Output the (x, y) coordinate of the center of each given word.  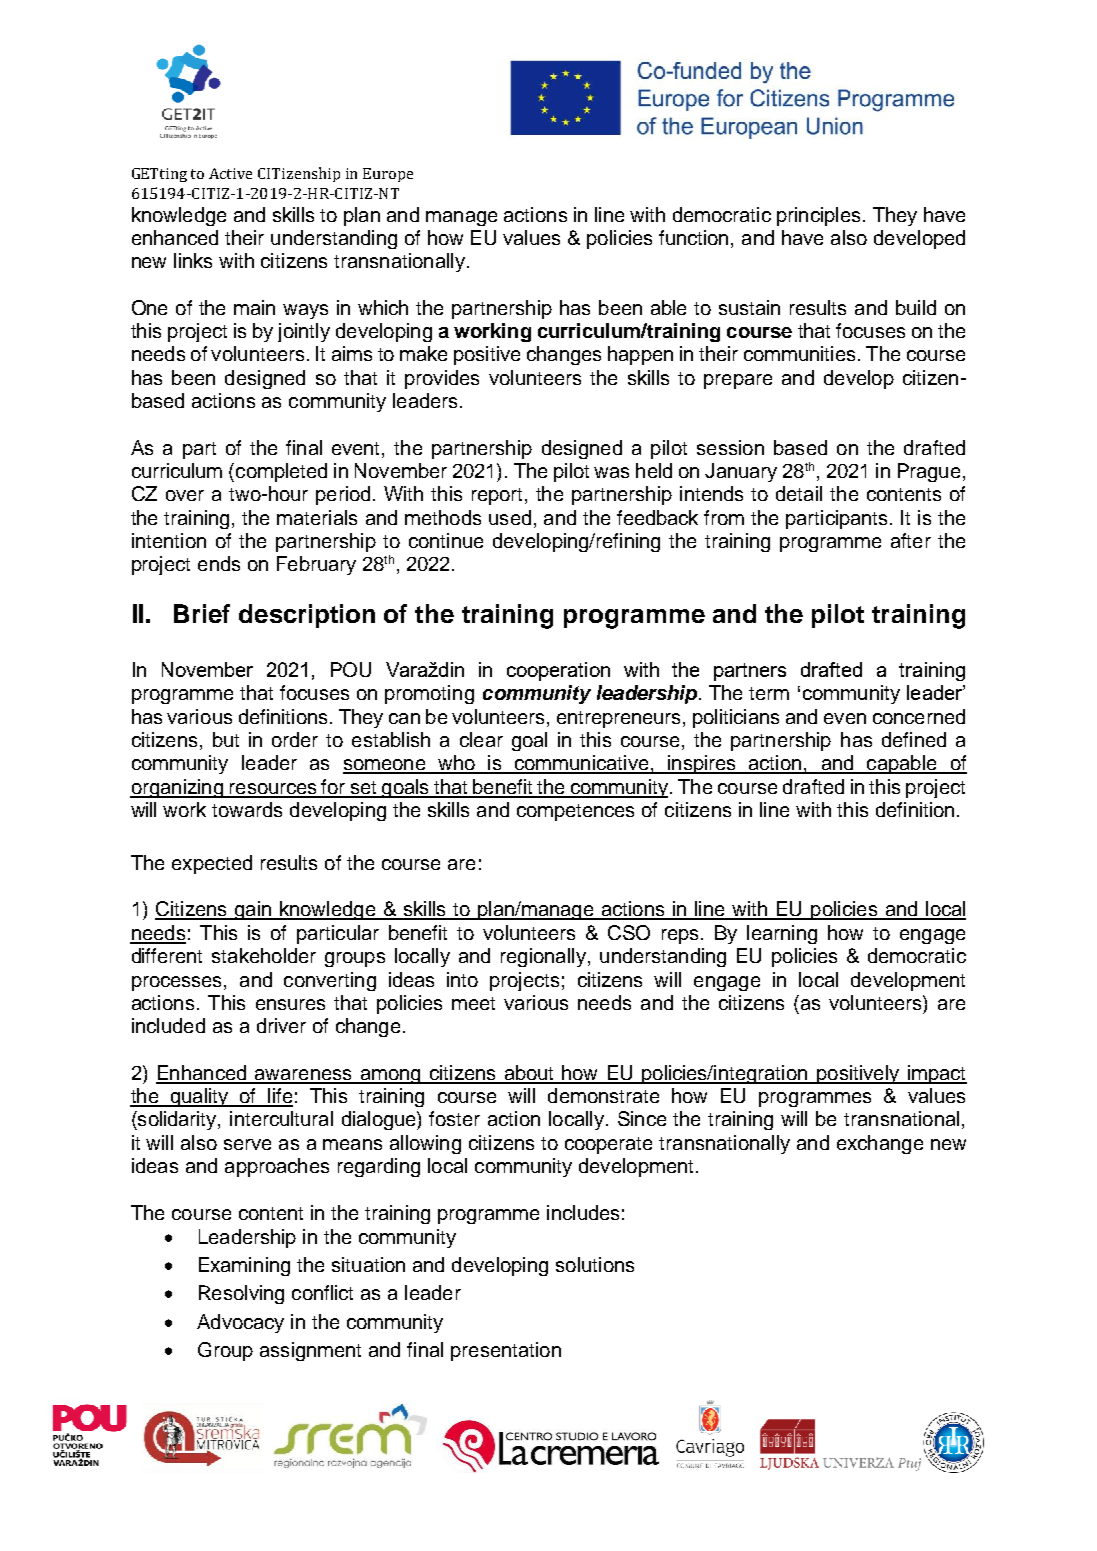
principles (818, 216)
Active (230, 173)
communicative (581, 764)
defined (914, 739)
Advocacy (240, 1323)
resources (273, 790)
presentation (506, 1351)
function (693, 237)
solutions (595, 1264)
